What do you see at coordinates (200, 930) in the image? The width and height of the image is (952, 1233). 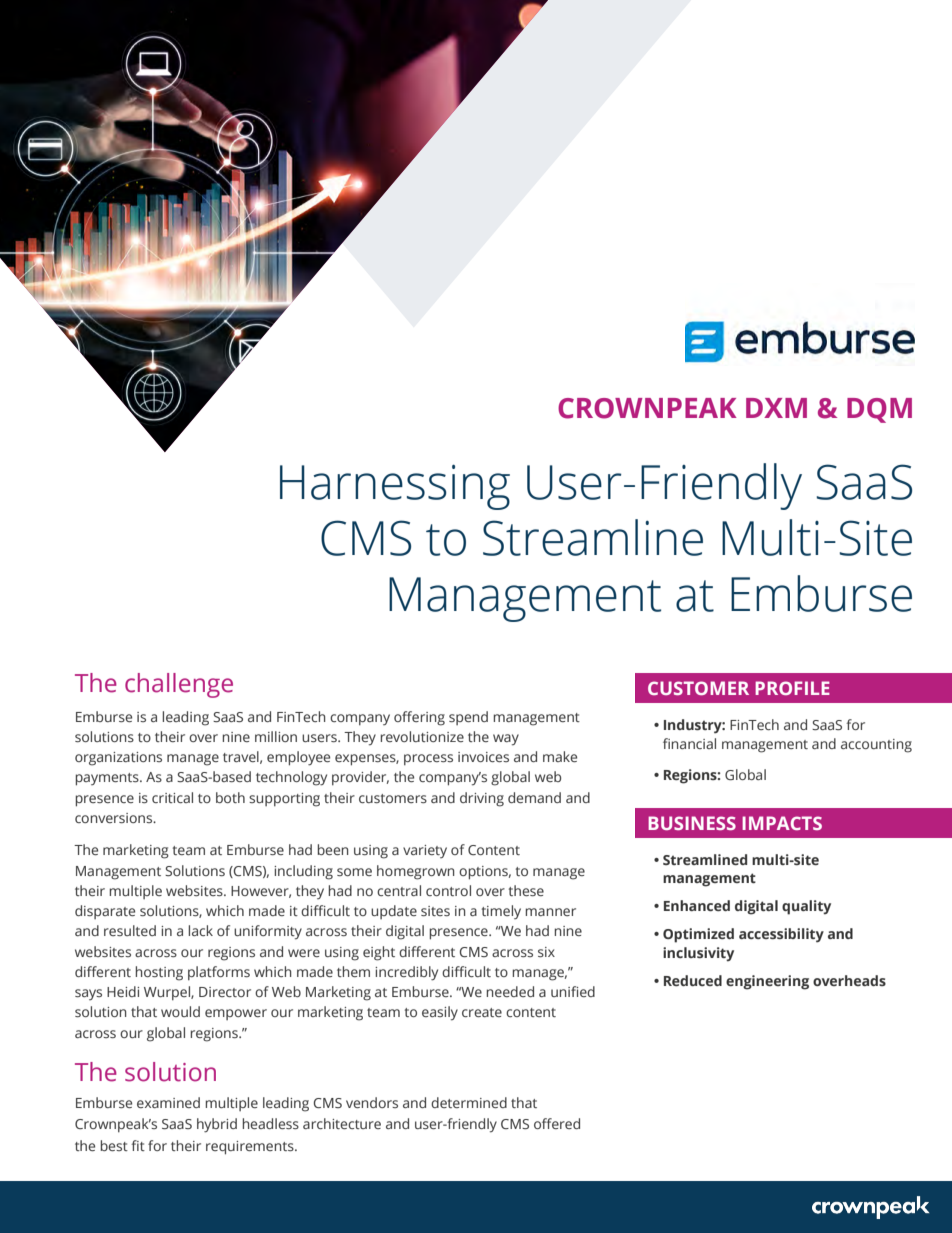 I see `lack` at bounding box center [200, 930].
